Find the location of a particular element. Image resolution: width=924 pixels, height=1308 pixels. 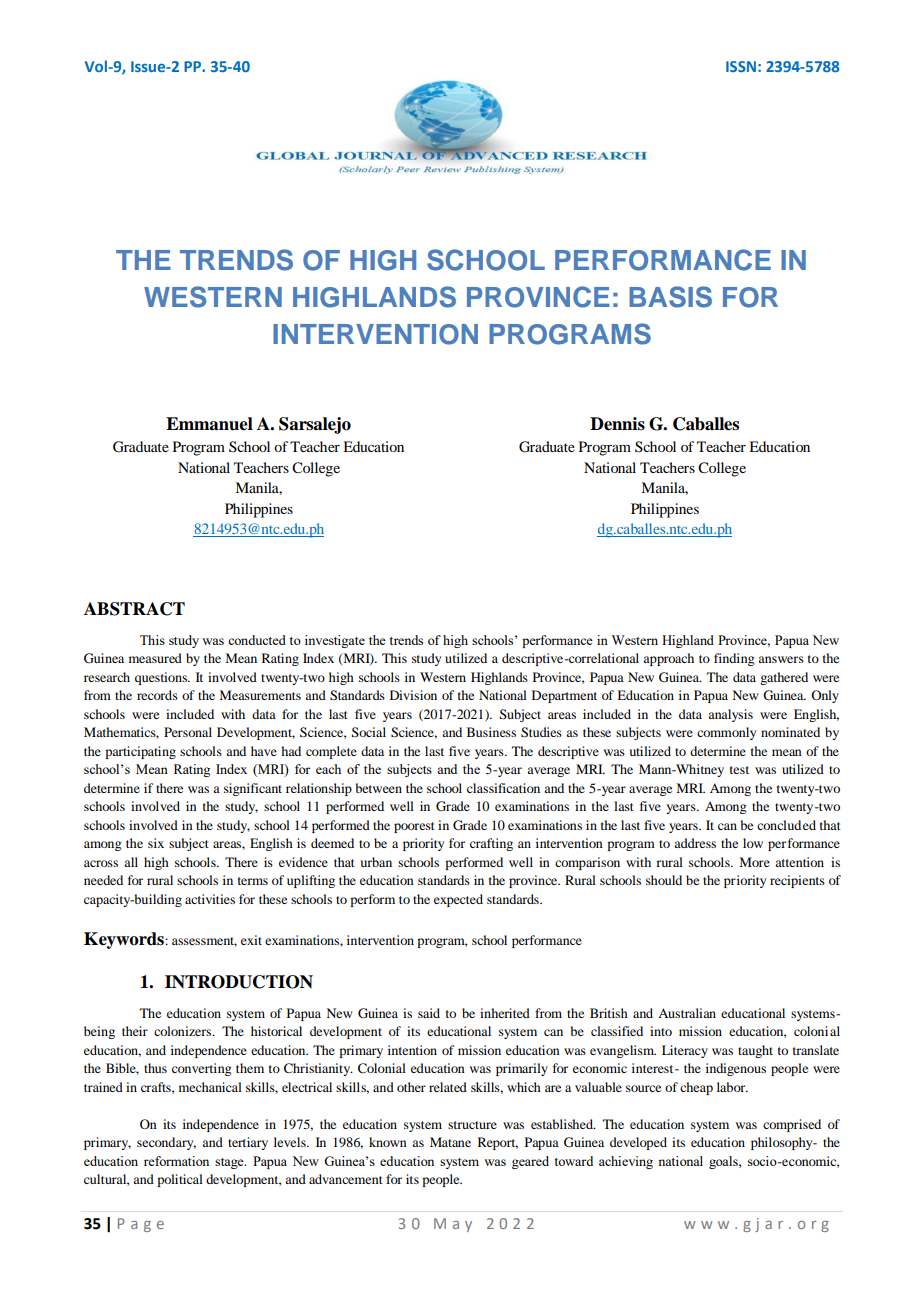

activities is located at coordinates (210, 899).
